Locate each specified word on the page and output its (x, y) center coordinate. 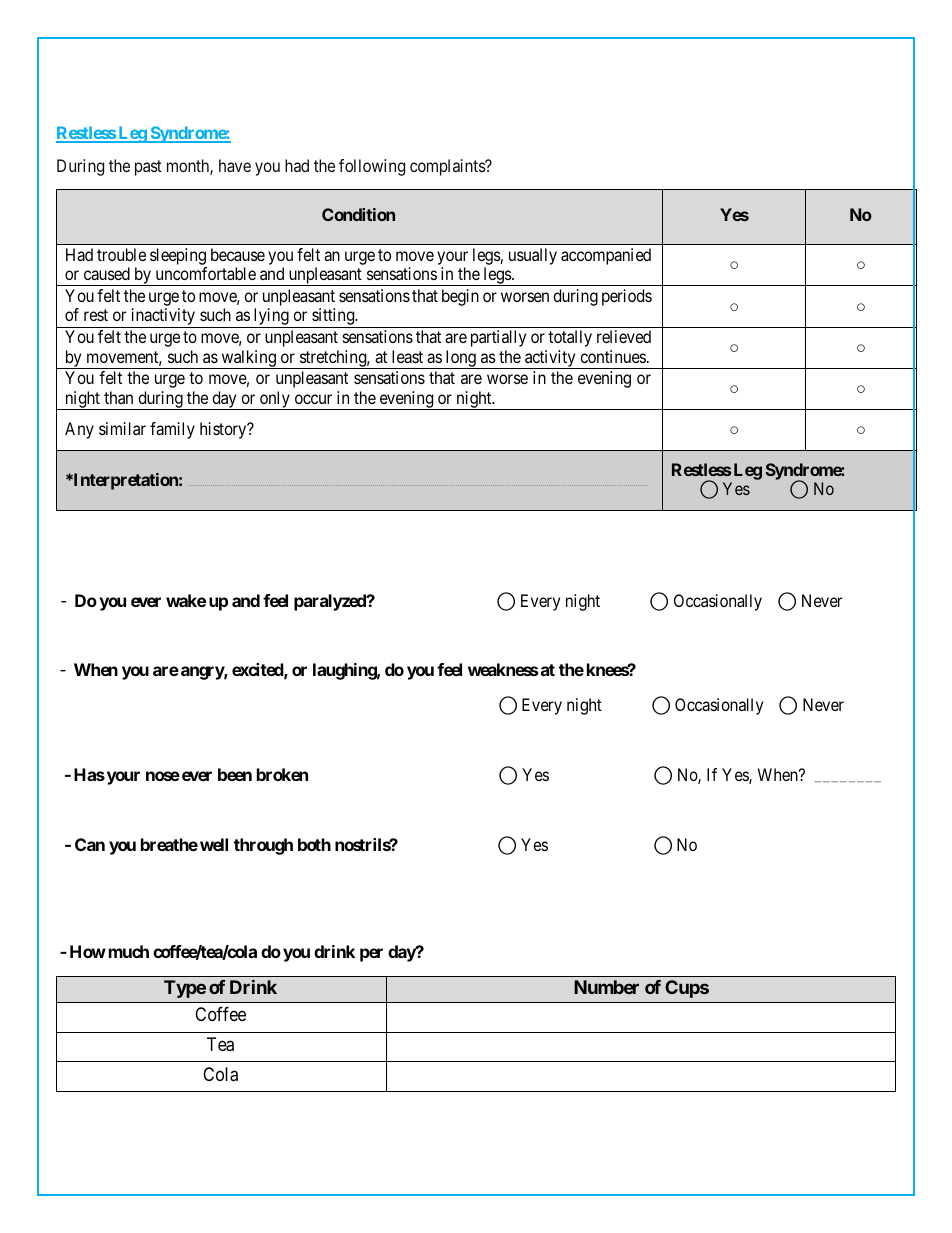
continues (613, 356)
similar (122, 428)
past (148, 168)
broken (282, 774)
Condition (358, 214)
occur (313, 399)
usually (533, 256)
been (235, 774)
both (314, 844)
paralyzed (331, 602)
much (129, 951)
